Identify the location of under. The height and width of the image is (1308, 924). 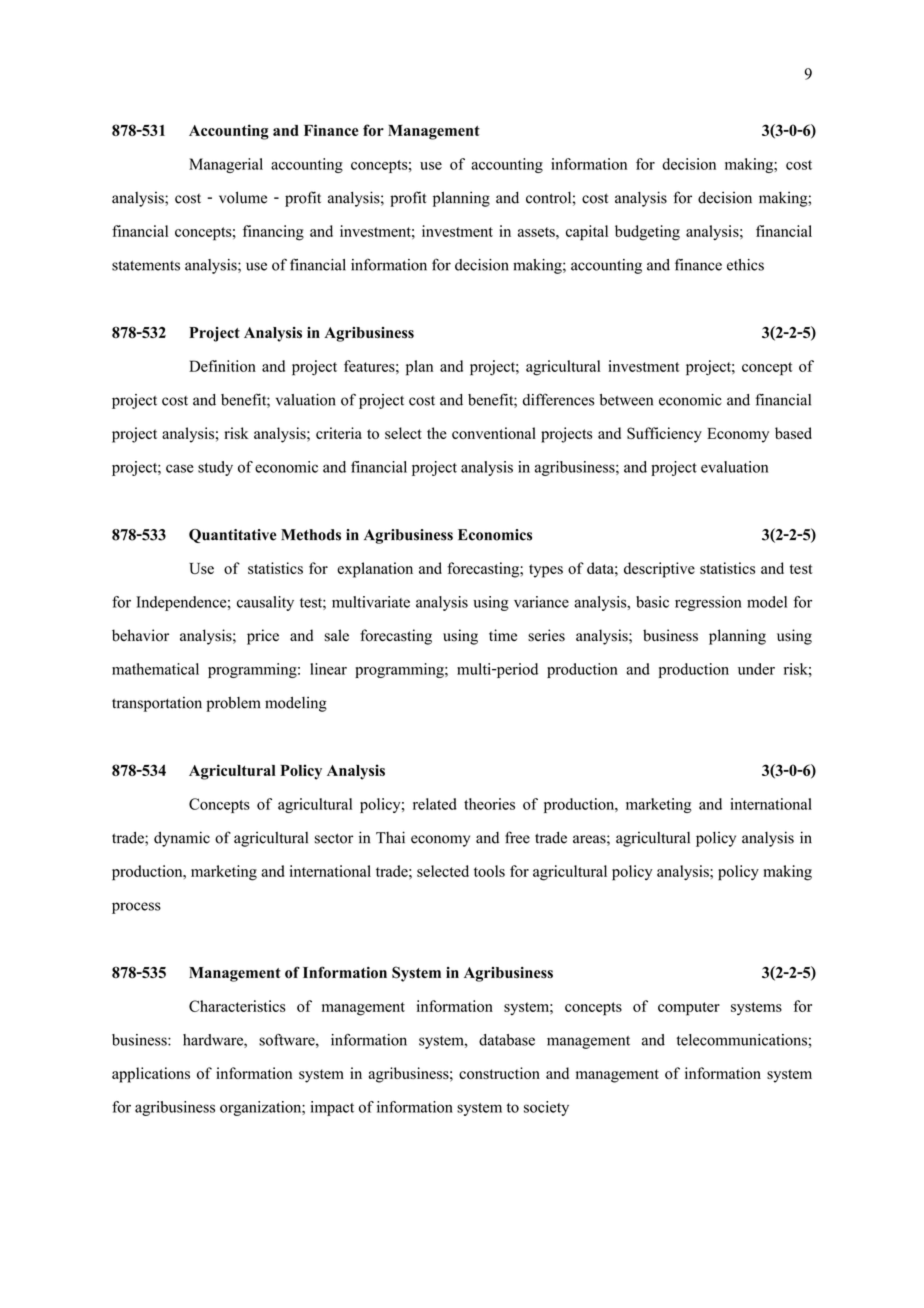
(756, 669).
